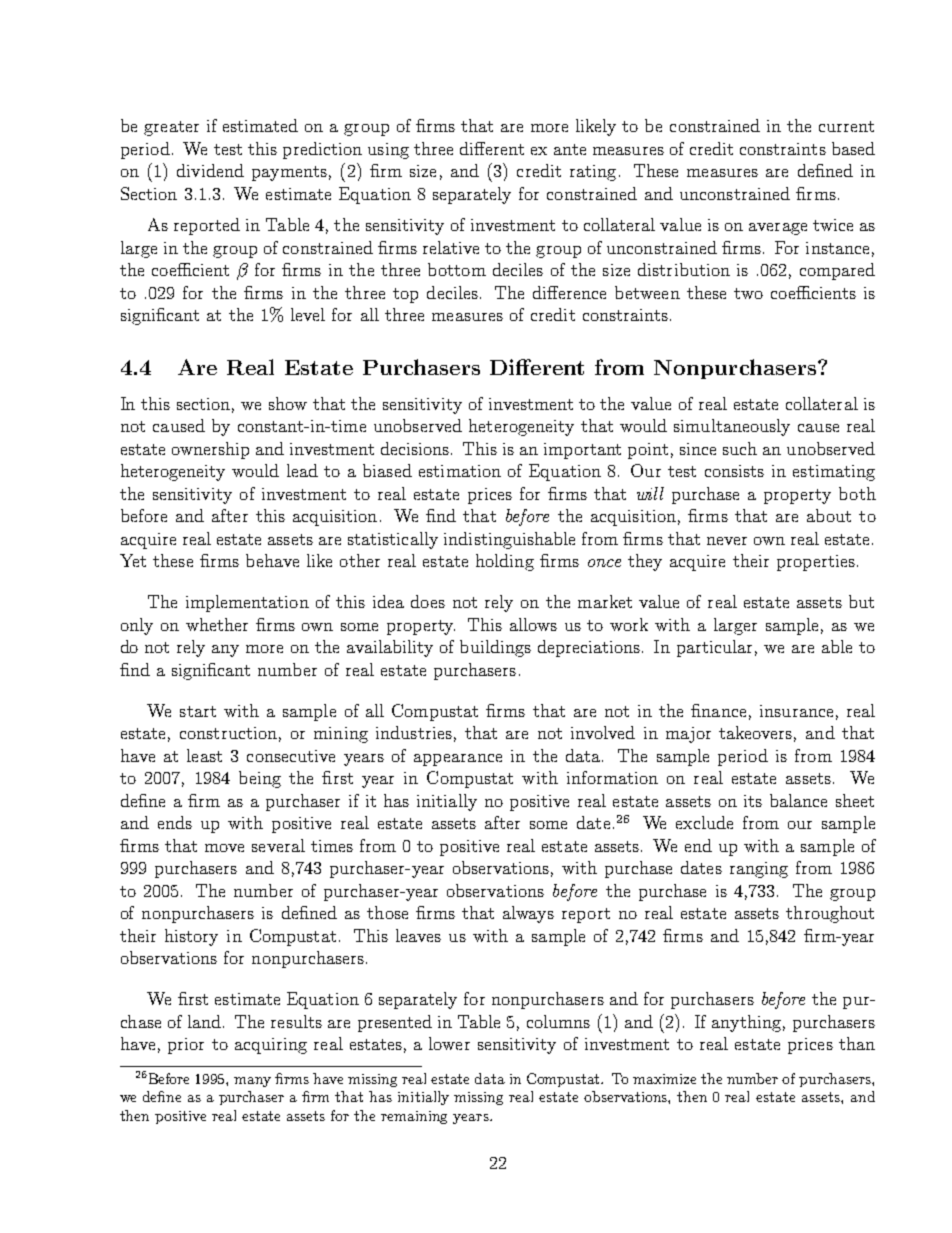  What do you see at coordinates (252, 1082) in the image?
I see `many` at bounding box center [252, 1082].
